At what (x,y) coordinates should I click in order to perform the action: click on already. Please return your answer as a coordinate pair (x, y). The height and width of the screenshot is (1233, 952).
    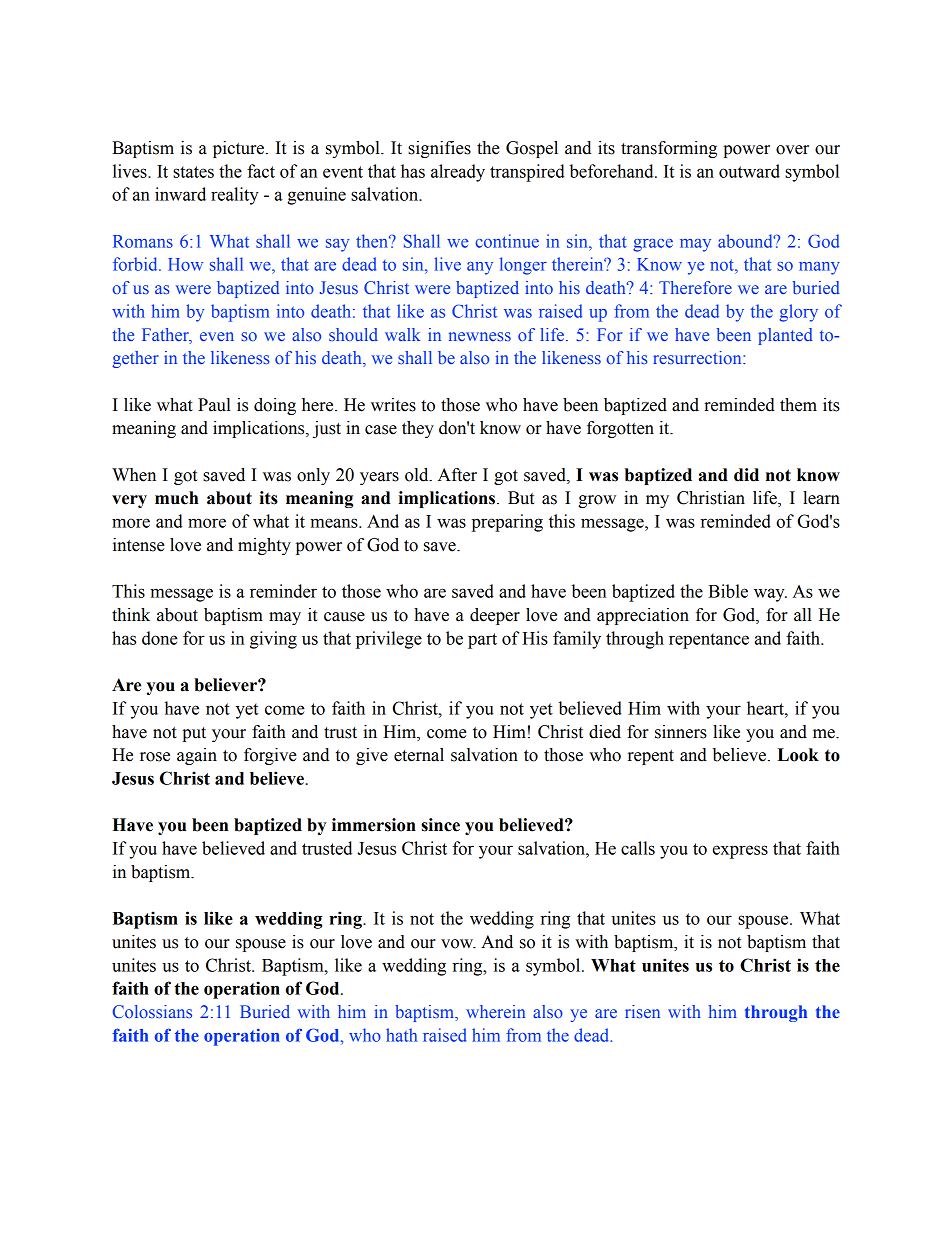
    Looking at the image, I should click on (458, 173).
